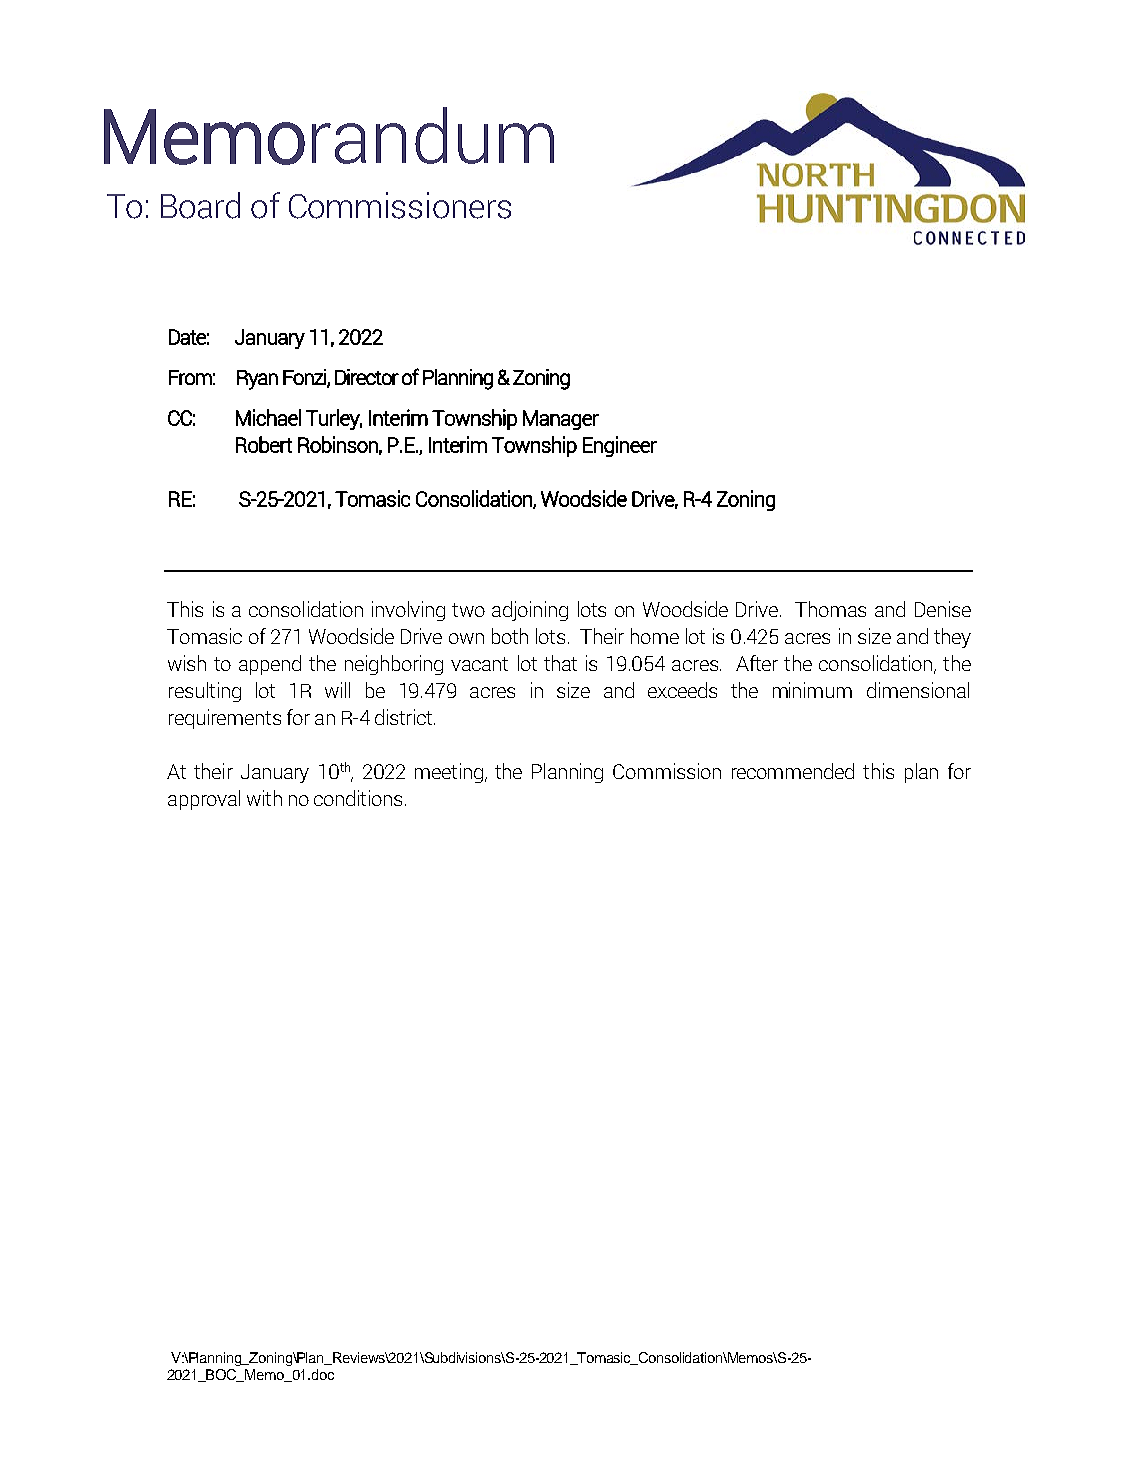 This screenshot has width=1138, height=1473. Describe the element at coordinates (200, 205) in the screenshot. I see `Board` at that location.
